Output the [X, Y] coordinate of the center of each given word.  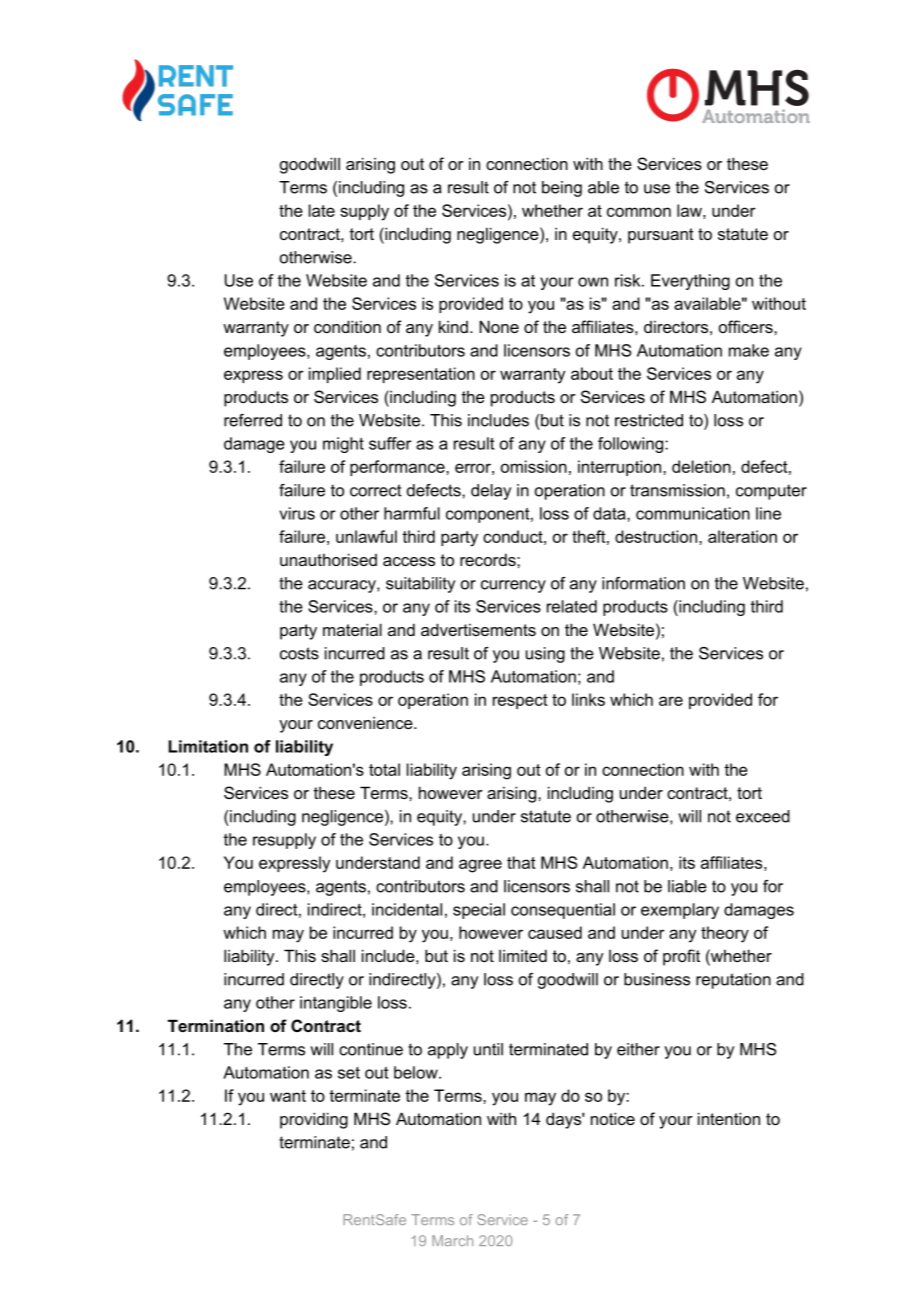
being [562, 189]
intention [729, 1118]
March [452, 1240]
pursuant [661, 236]
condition [347, 326]
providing [314, 1120]
